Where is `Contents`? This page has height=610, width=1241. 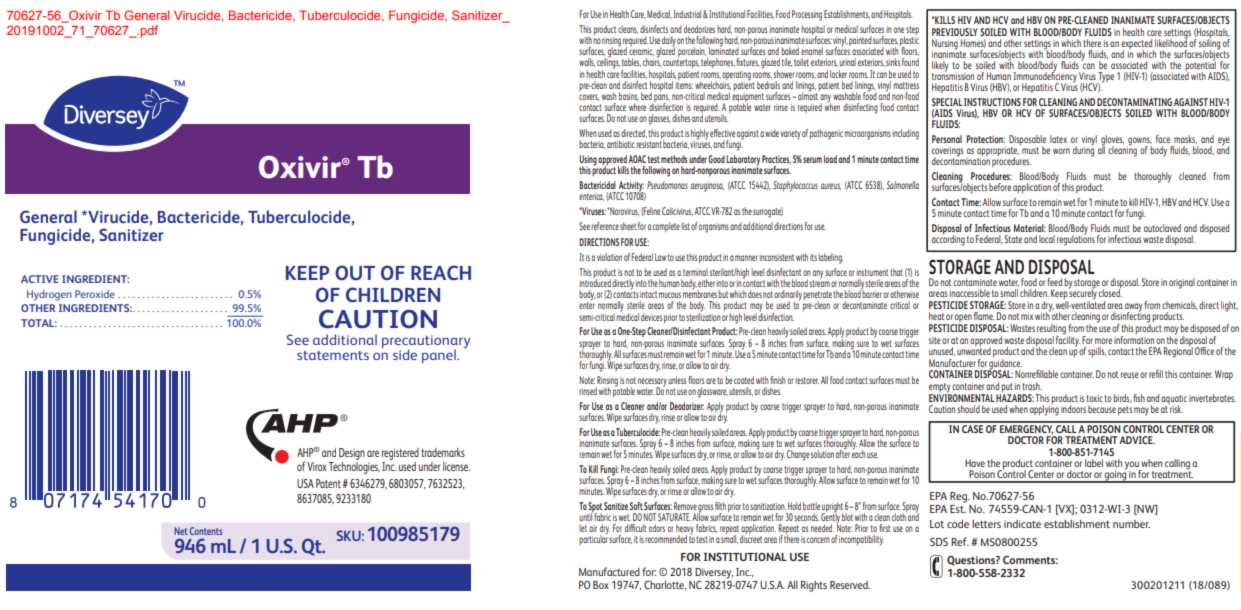
Contents is located at coordinates (206, 531).
